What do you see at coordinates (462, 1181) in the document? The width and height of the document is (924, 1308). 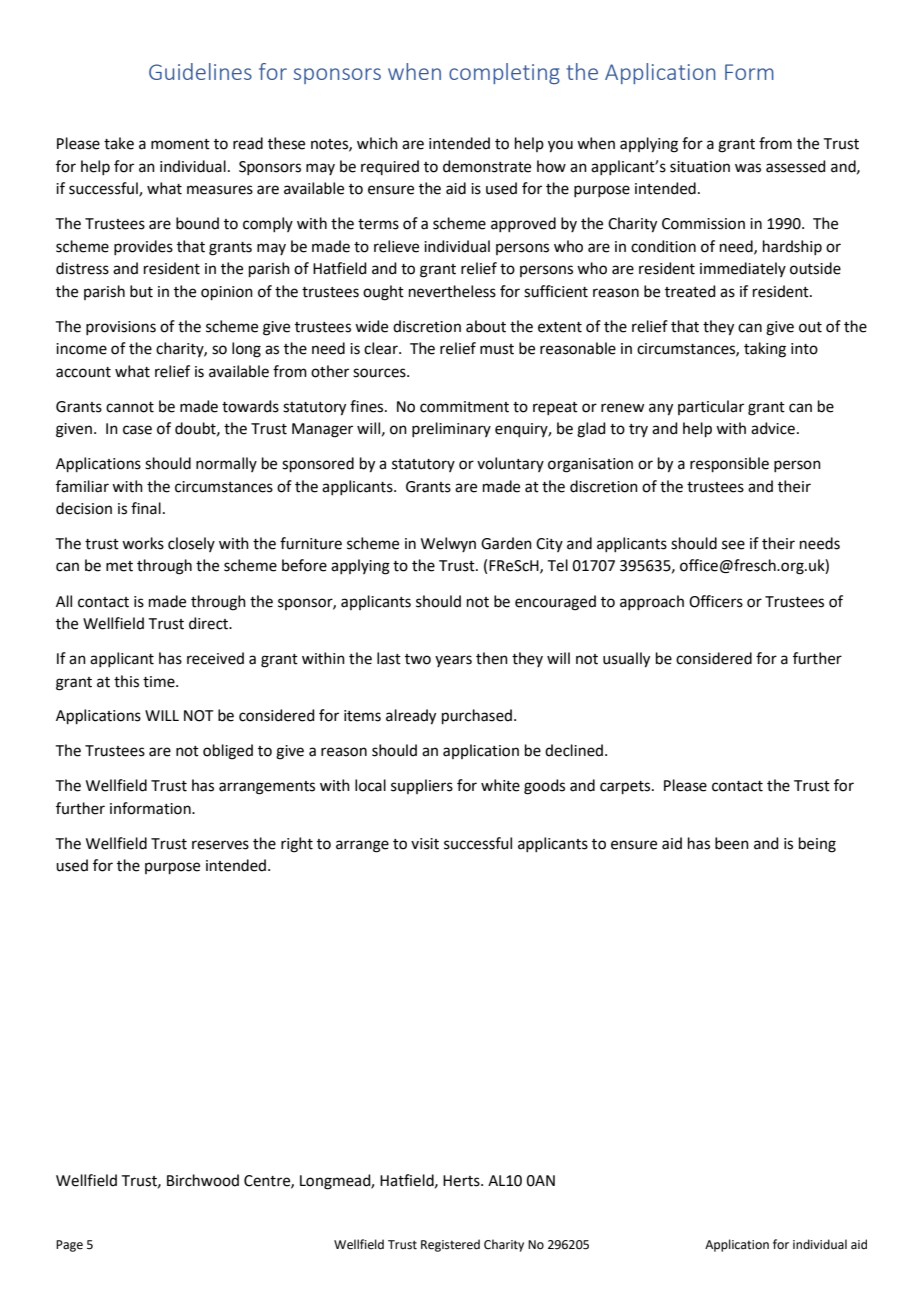 I see `Herts` at bounding box center [462, 1181].
